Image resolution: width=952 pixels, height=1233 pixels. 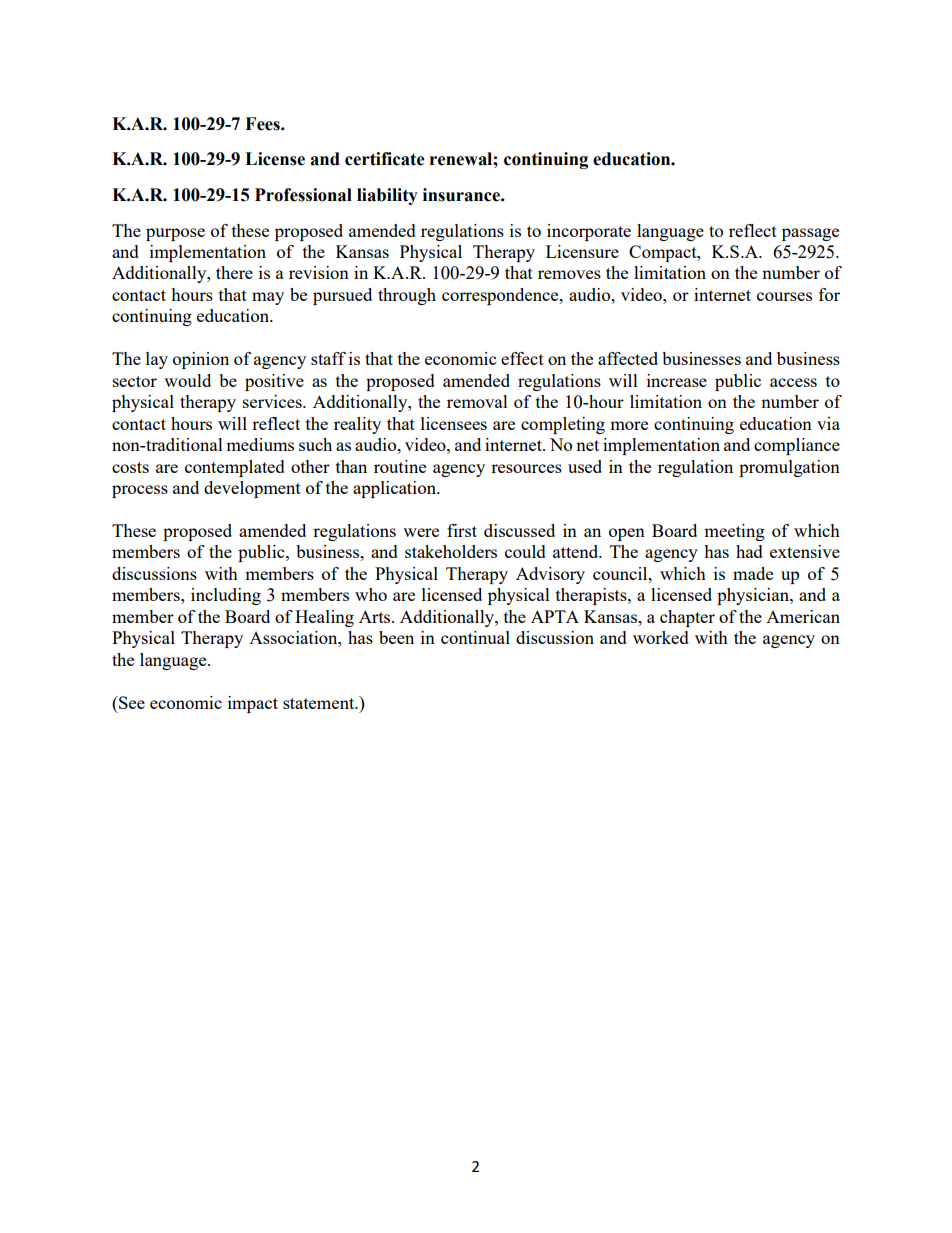 I want to click on Professional, so click(x=303, y=195).
